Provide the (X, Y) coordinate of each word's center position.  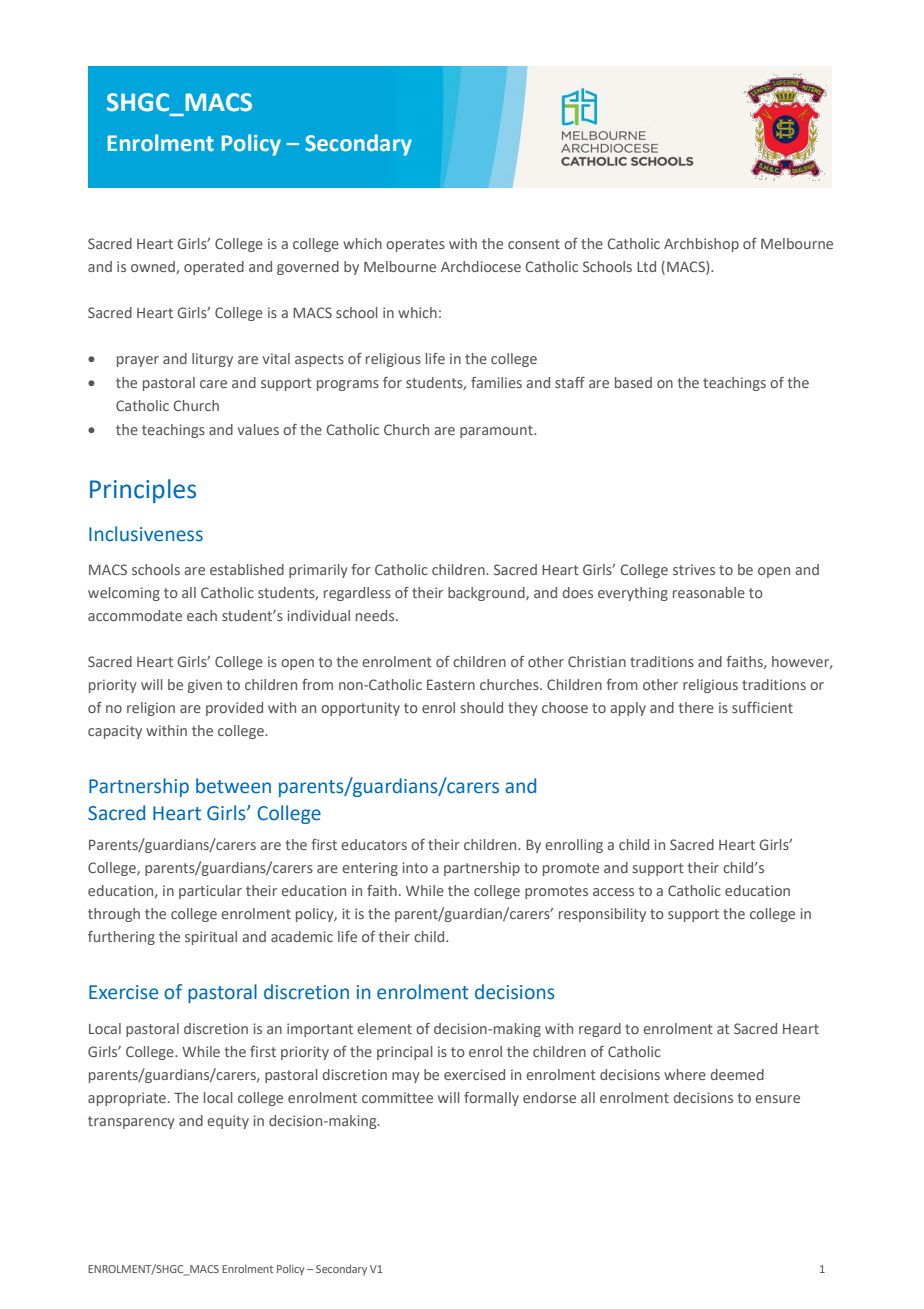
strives (694, 569)
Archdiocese (481, 266)
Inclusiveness (146, 534)
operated (214, 268)
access (613, 892)
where (685, 1074)
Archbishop (701, 245)
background (487, 594)
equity (228, 1122)
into (415, 867)
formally (491, 1099)
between (233, 786)
